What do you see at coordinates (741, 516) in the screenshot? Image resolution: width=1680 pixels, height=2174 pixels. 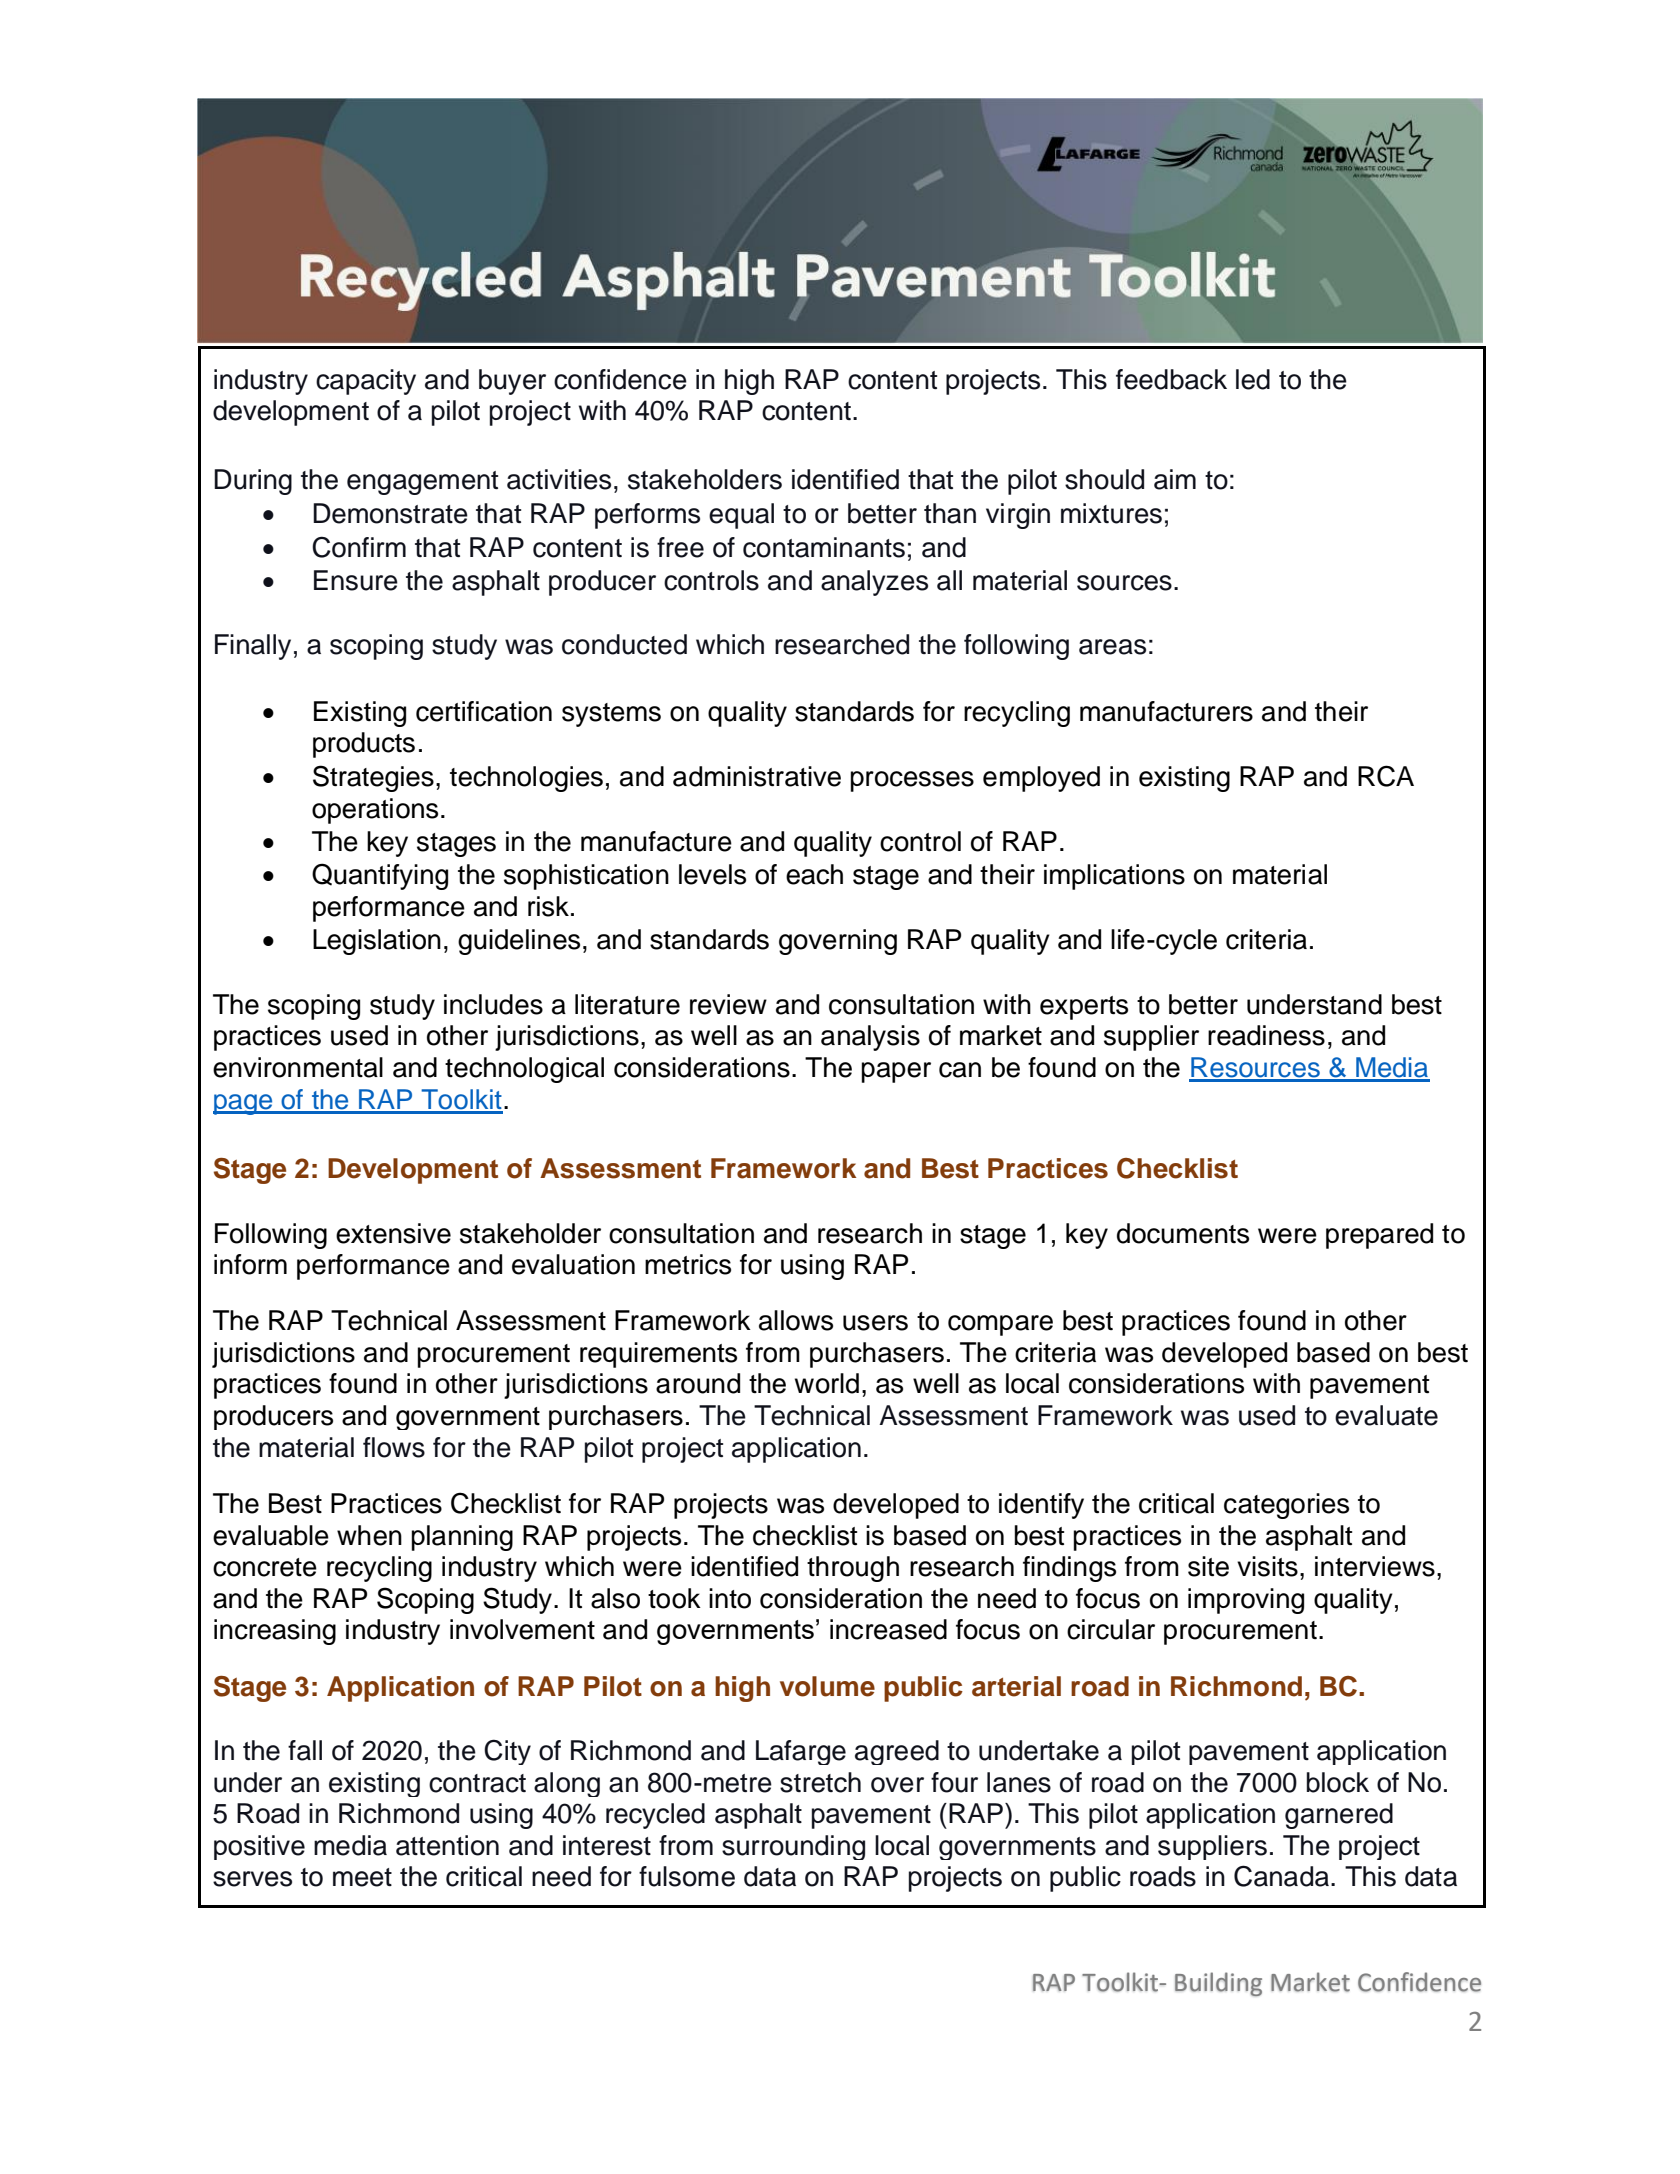 I see `equal` at bounding box center [741, 516].
